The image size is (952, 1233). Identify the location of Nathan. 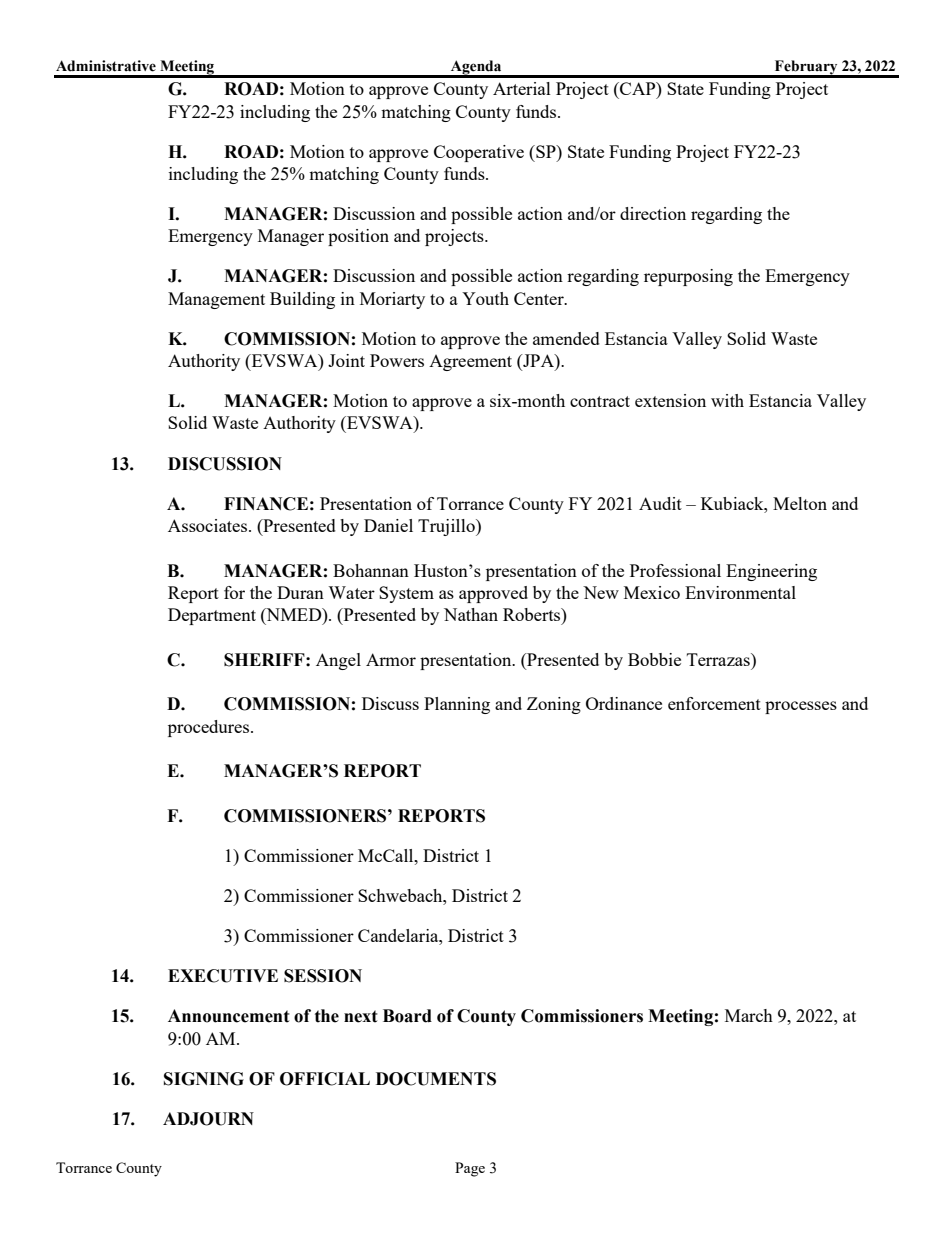
(471, 614).
